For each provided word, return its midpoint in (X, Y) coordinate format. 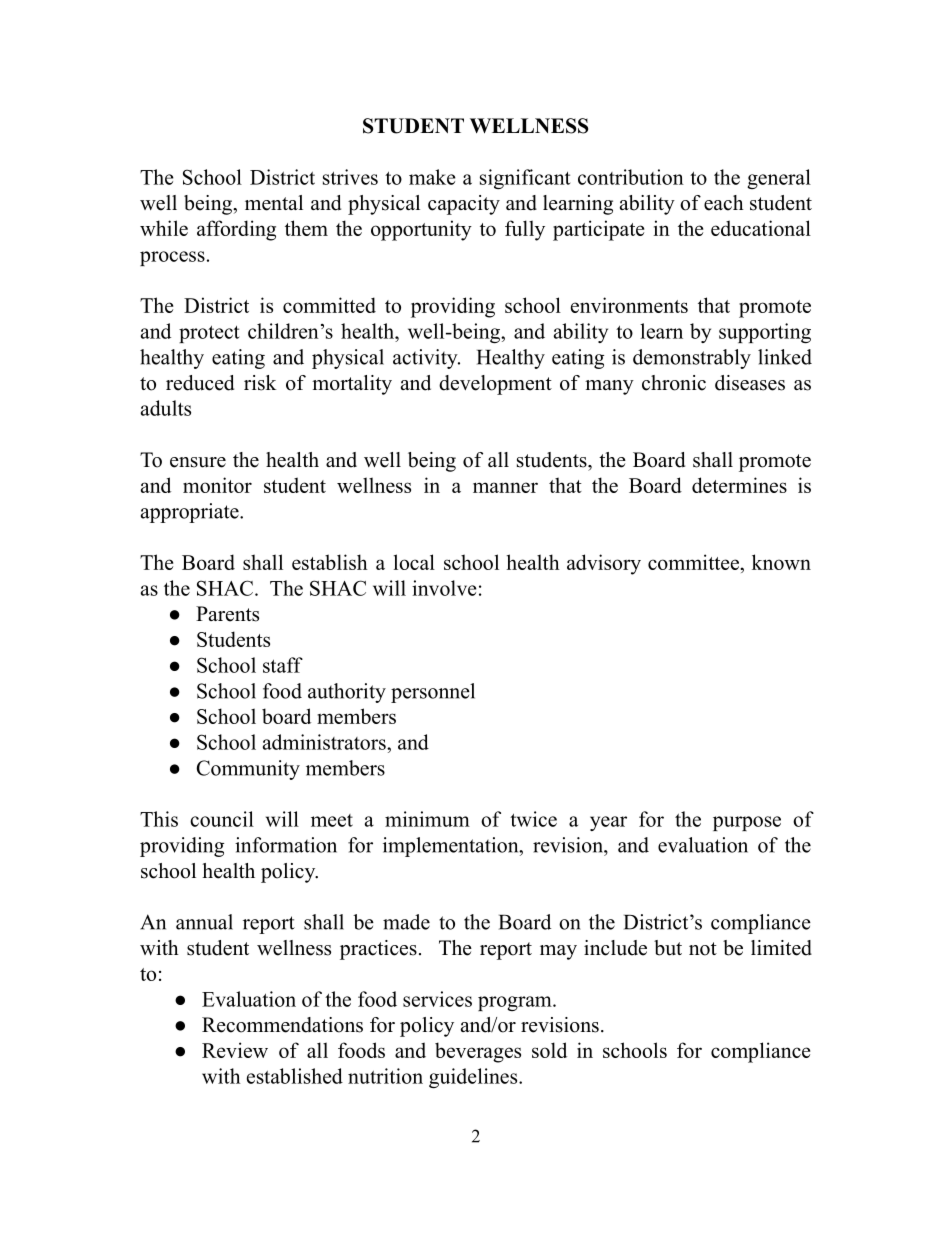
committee (694, 562)
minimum (427, 819)
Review (235, 1050)
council (222, 819)
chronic (674, 383)
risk (260, 383)
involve (444, 588)
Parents (227, 614)
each (724, 203)
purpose (747, 823)
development (495, 385)
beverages (478, 1052)
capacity (464, 205)
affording (236, 230)
